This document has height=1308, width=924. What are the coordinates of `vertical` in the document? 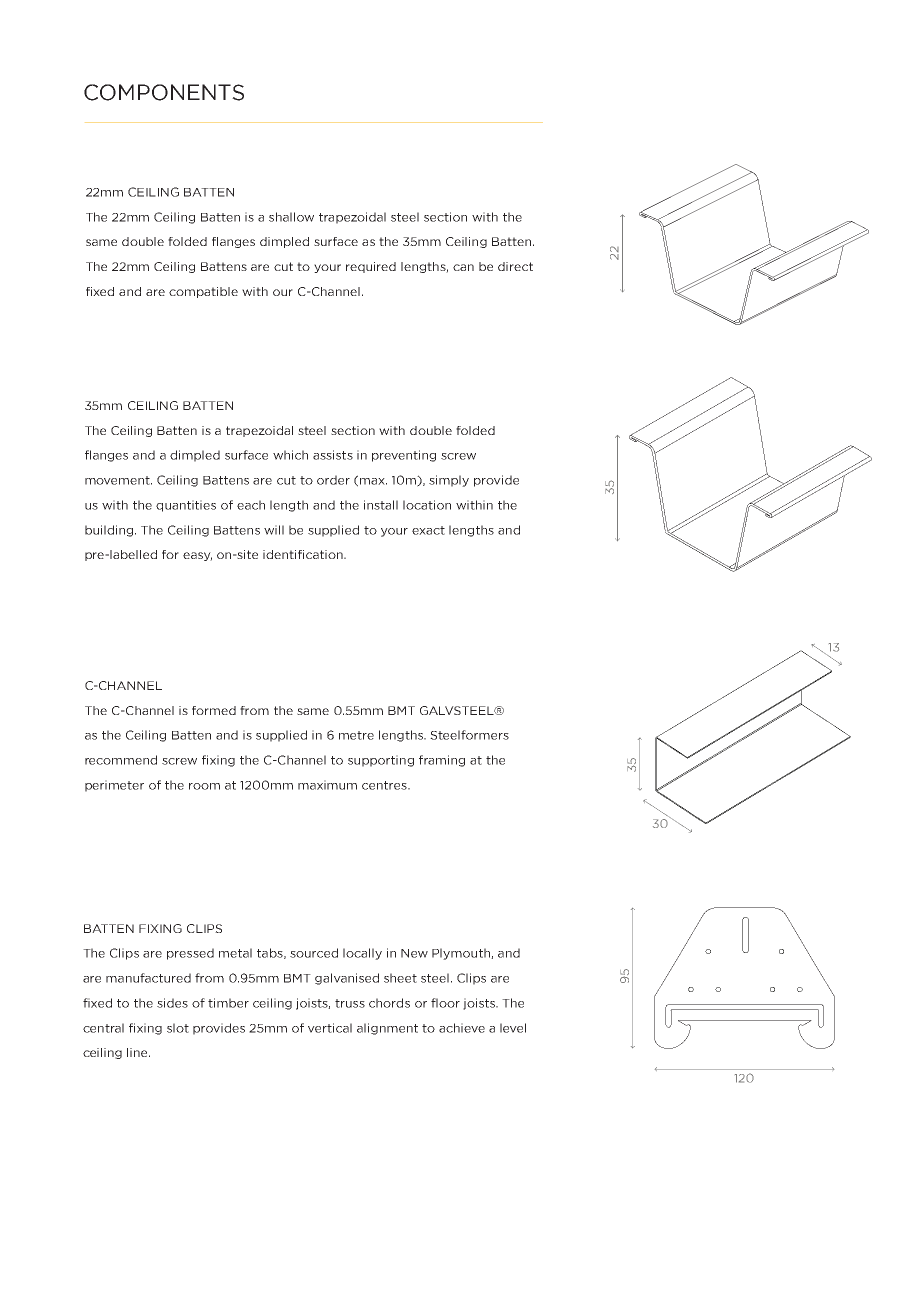 It's located at (330, 1028).
